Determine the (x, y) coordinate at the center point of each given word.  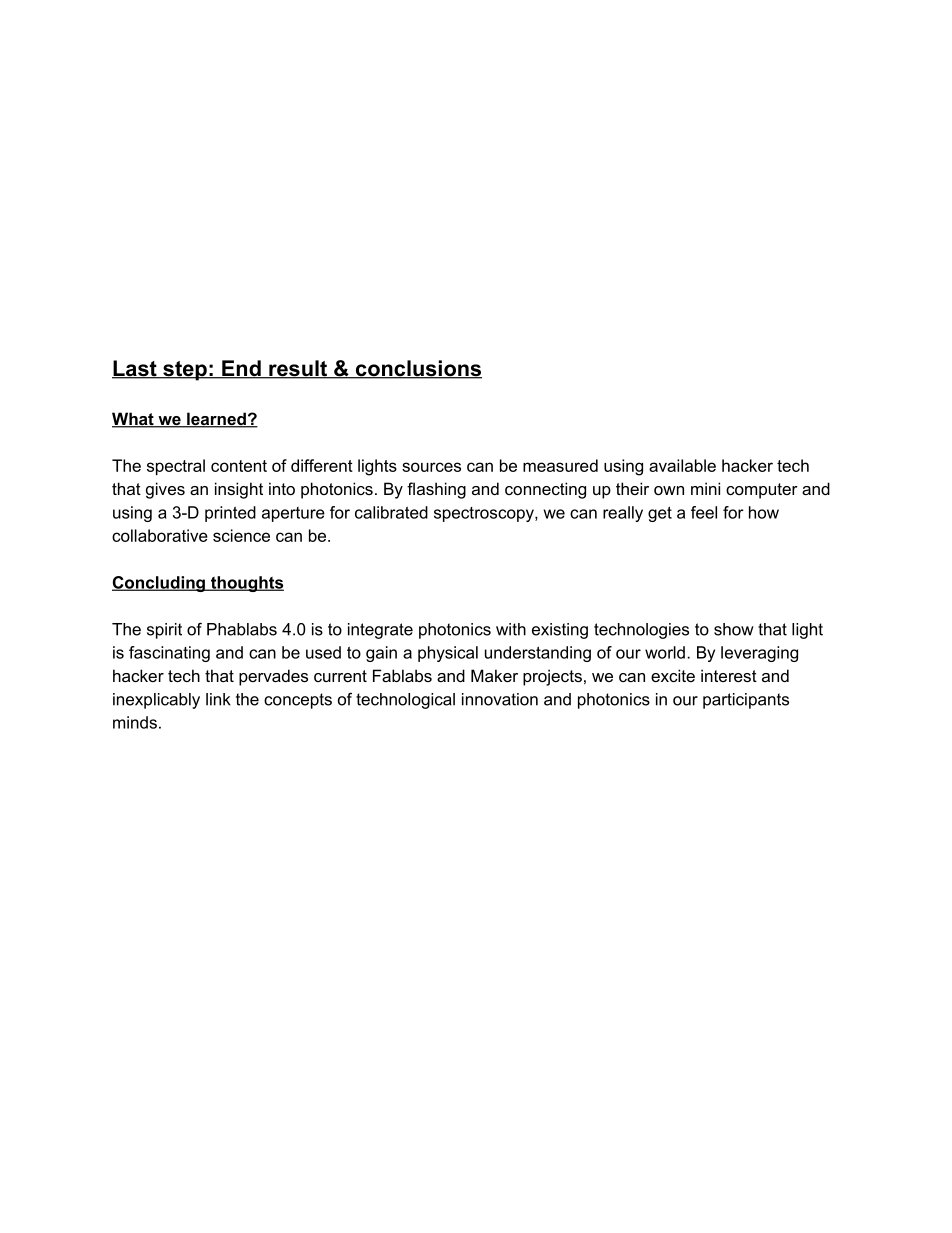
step (185, 371)
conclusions (418, 369)
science (241, 535)
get (660, 514)
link (218, 699)
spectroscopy (485, 514)
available (682, 465)
